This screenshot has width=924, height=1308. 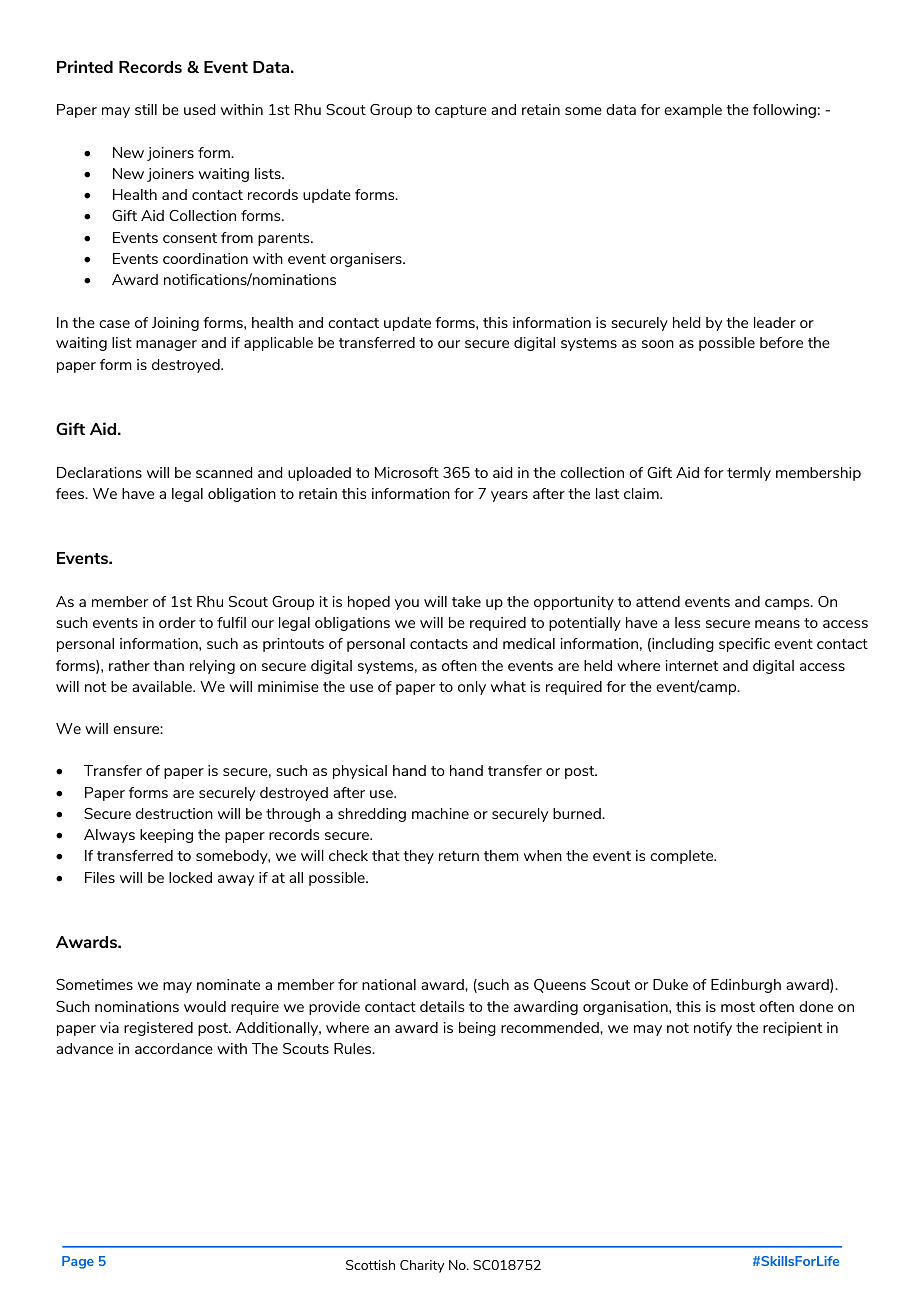 I want to click on notify, so click(x=713, y=1029).
